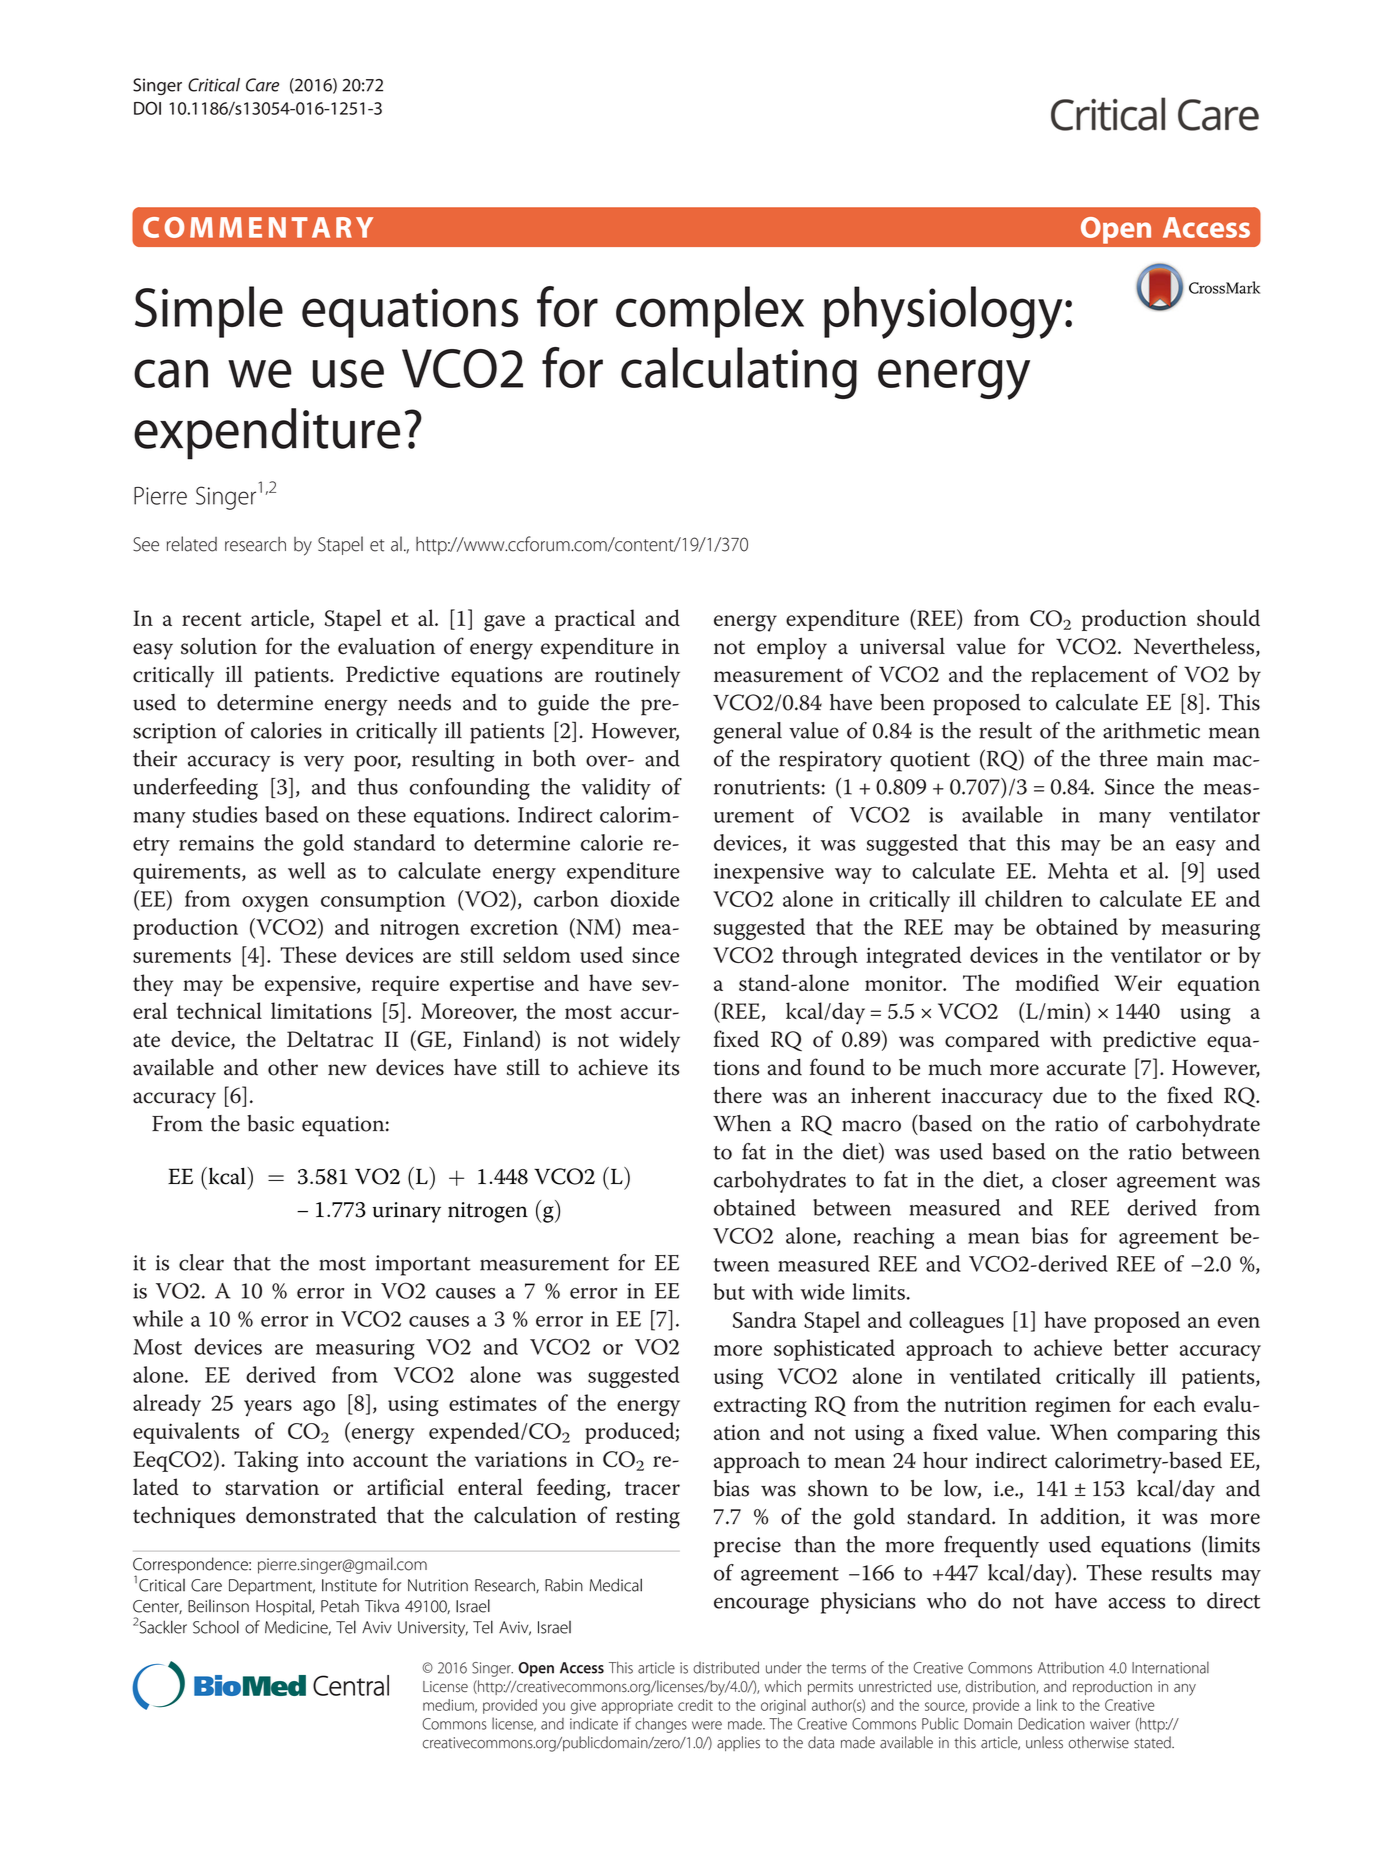 The height and width of the page is (1850, 1393). I want to click on solution, so click(219, 646).
